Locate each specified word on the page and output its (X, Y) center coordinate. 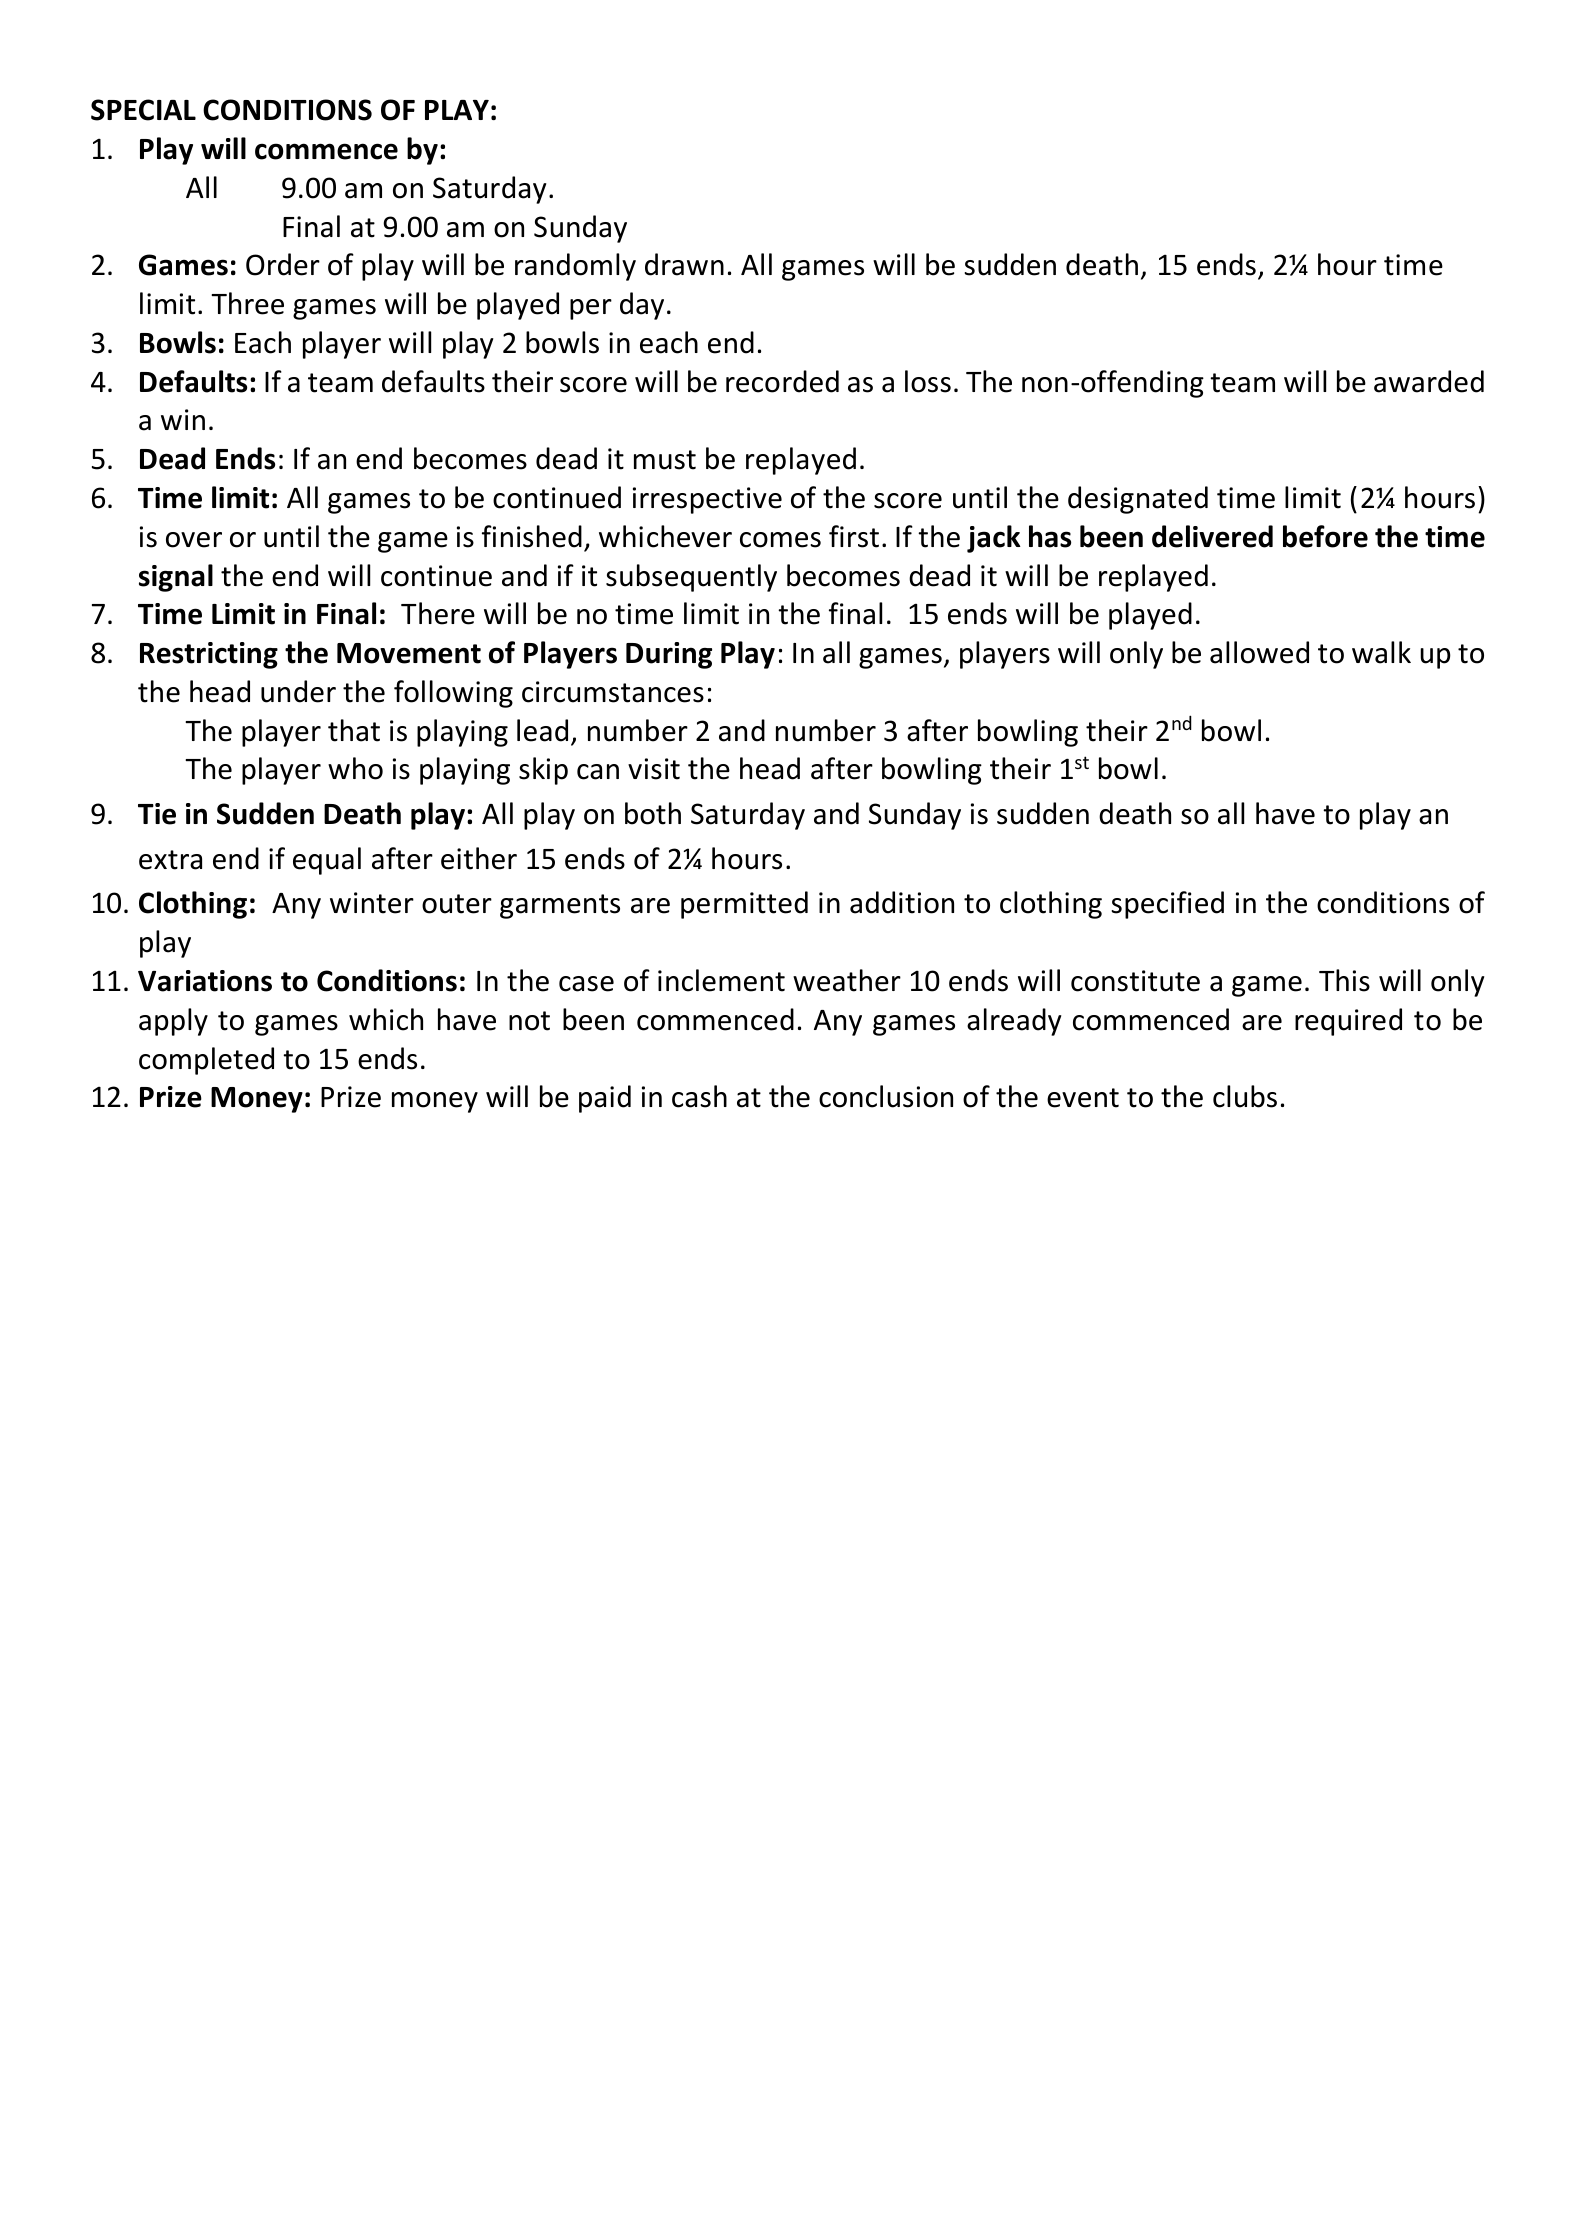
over (194, 540)
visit (654, 769)
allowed (1259, 652)
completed (206, 1061)
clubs (1245, 1096)
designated (1138, 500)
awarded (1429, 381)
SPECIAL (143, 110)
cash (699, 1096)
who (355, 768)
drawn (684, 264)
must (665, 460)
